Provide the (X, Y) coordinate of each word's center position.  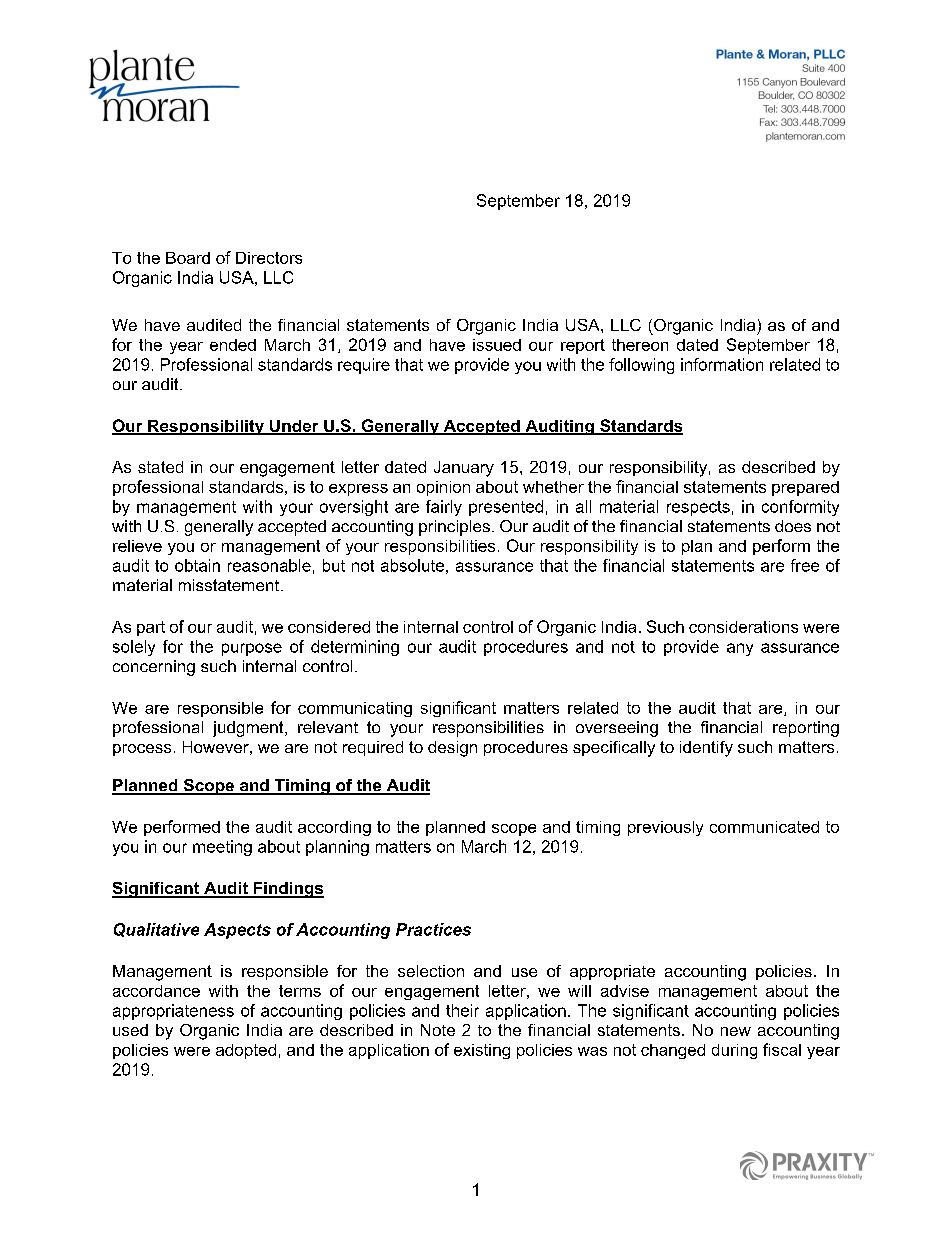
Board (188, 258)
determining (355, 648)
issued (497, 345)
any (740, 649)
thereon (640, 345)
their (462, 1010)
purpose (252, 649)
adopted (246, 1051)
